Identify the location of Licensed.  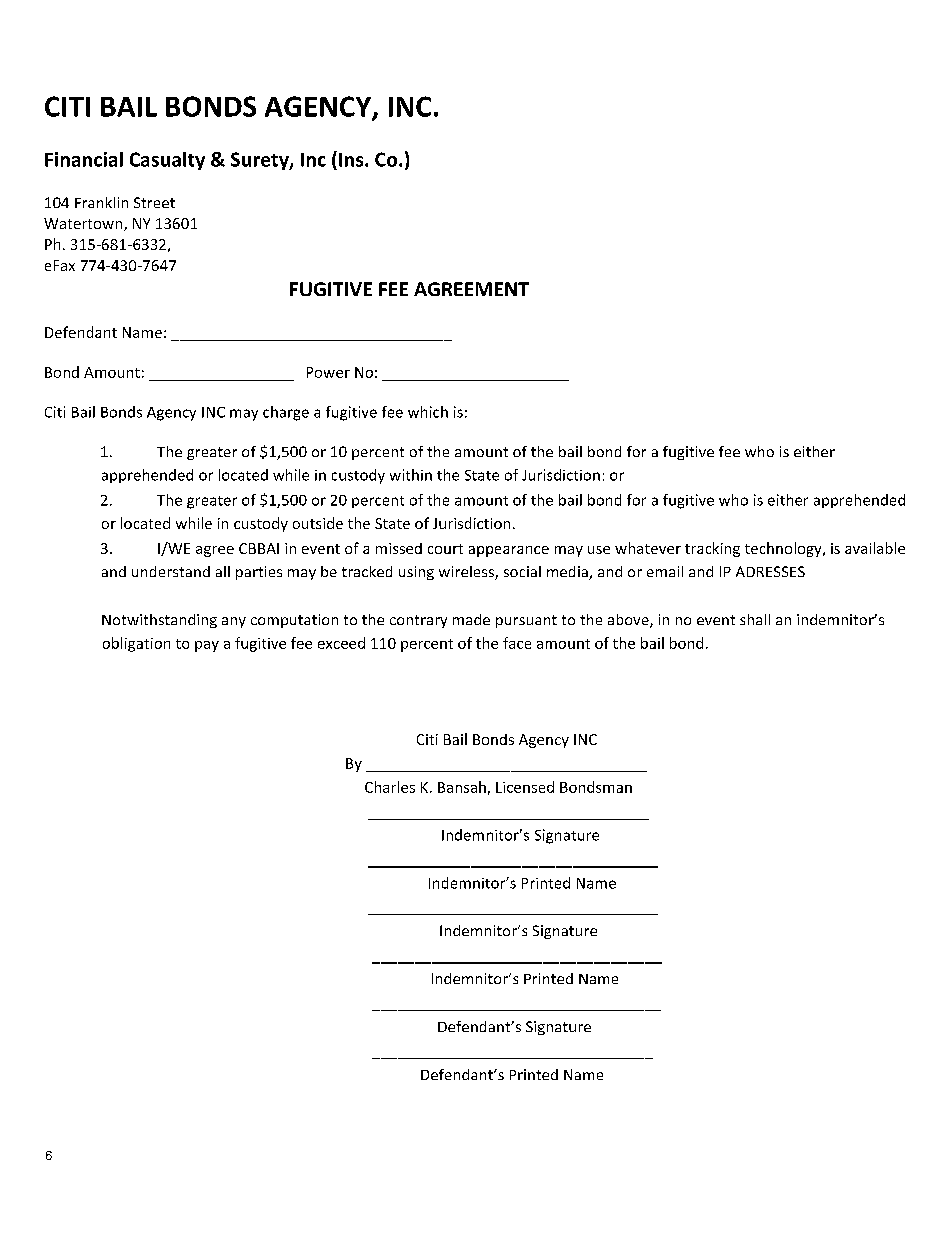
(525, 787).
